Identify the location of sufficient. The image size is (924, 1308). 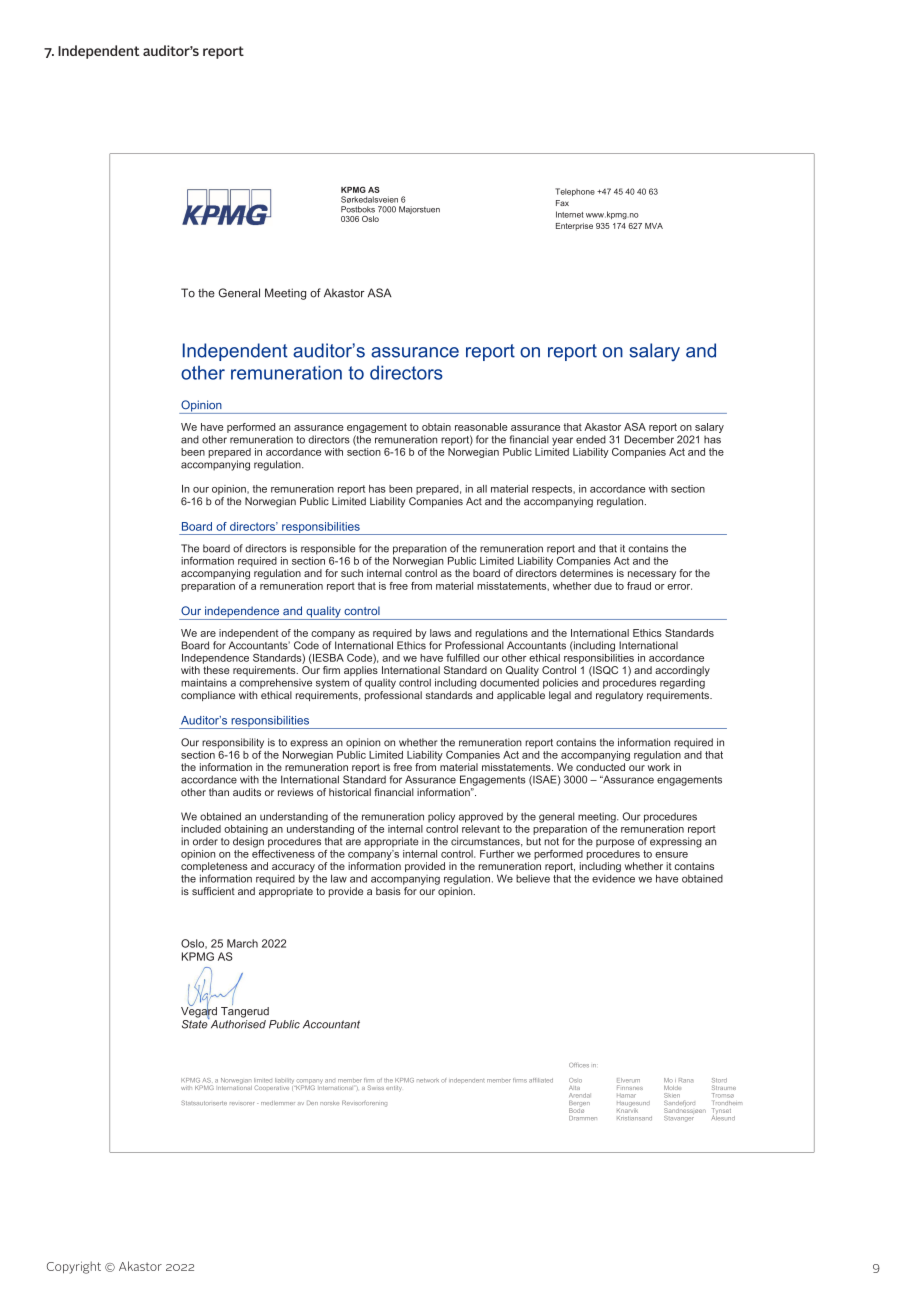
(213, 891).
